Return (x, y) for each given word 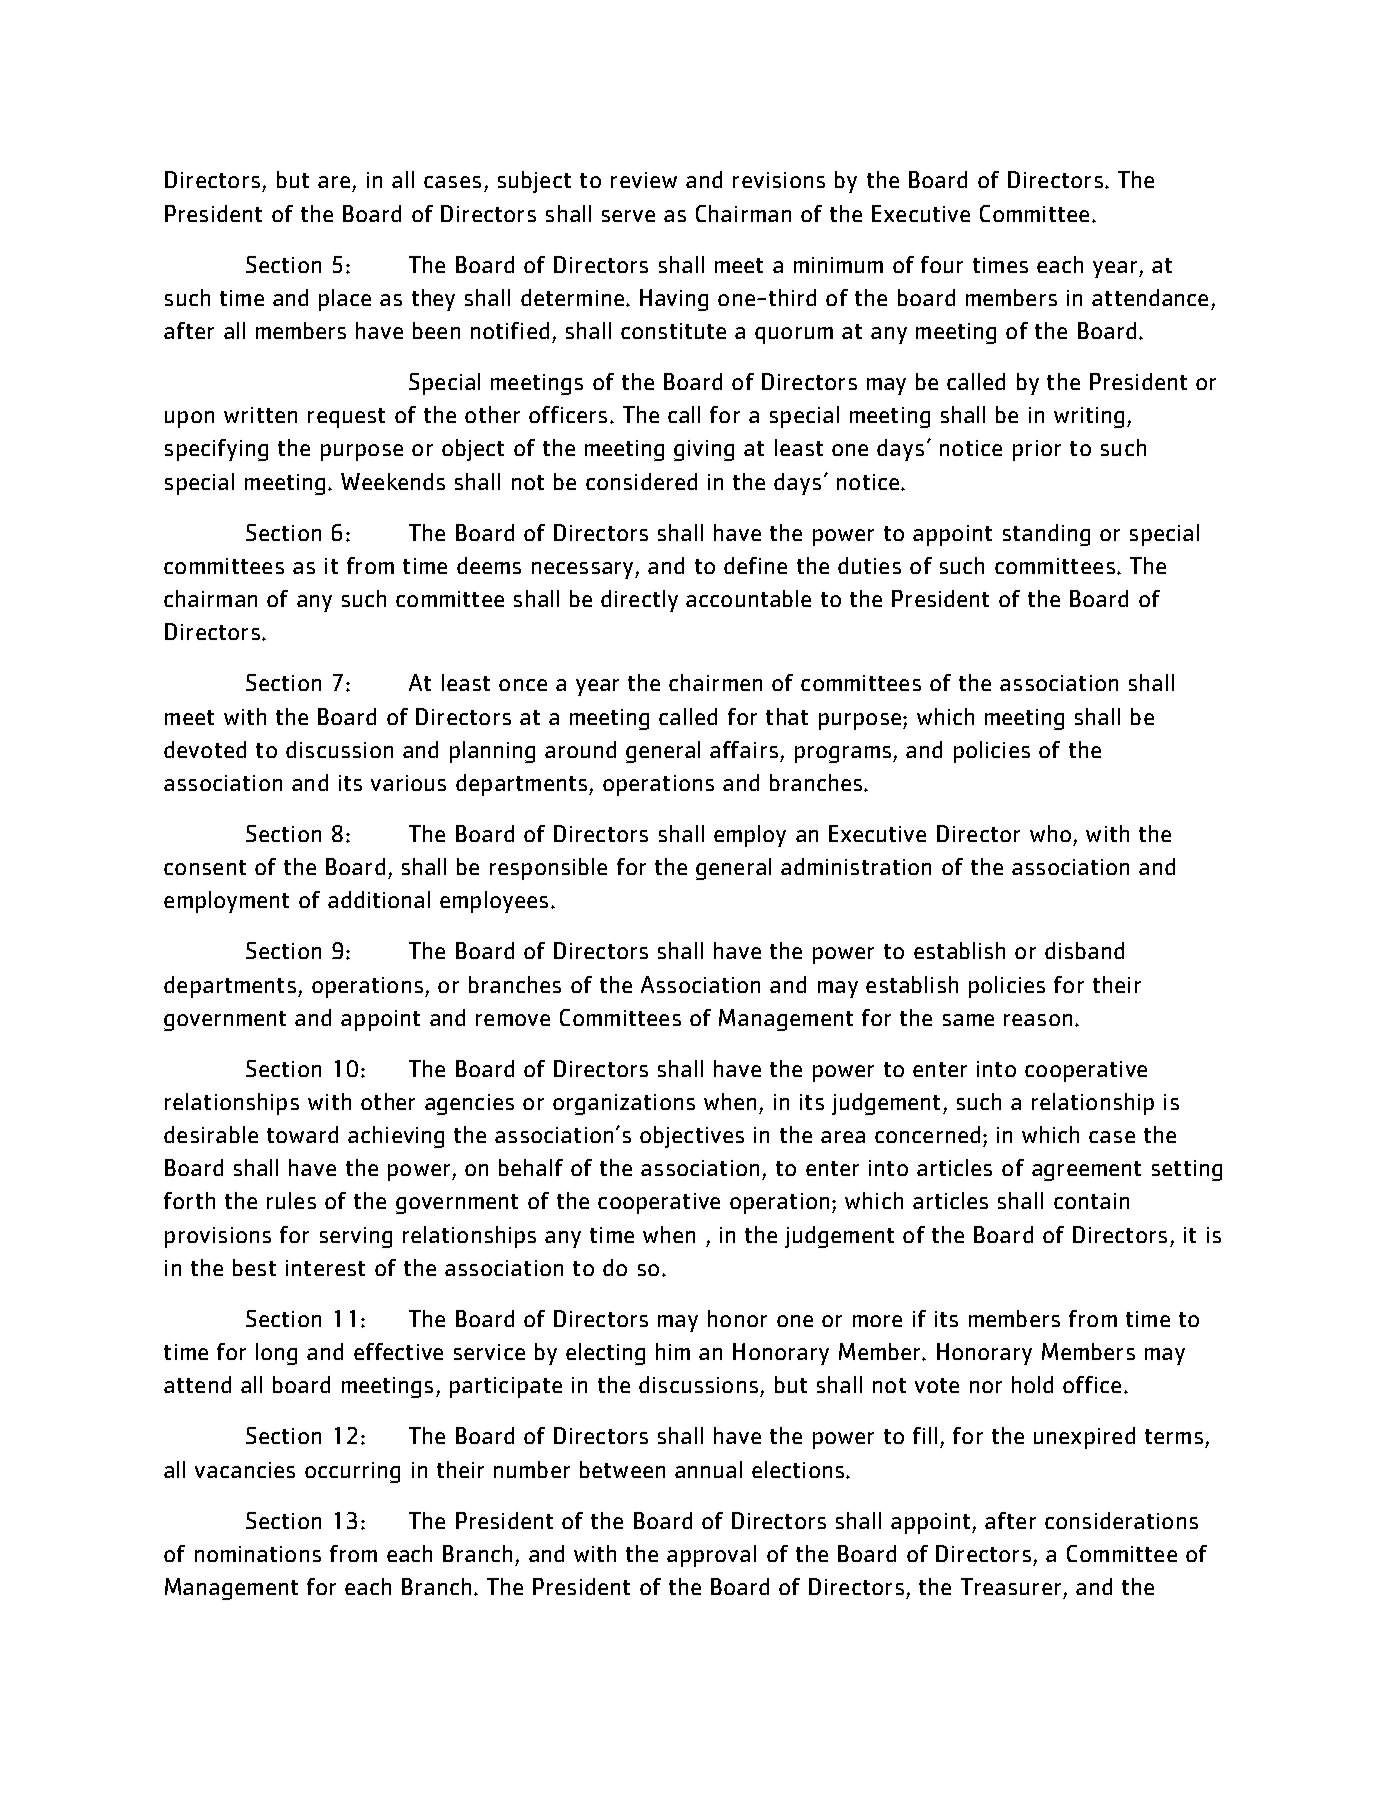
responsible (548, 869)
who (1050, 833)
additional (379, 899)
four (942, 264)
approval (711, 1556)
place (345, 300)
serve (628, 216)
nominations (258, 1554)
